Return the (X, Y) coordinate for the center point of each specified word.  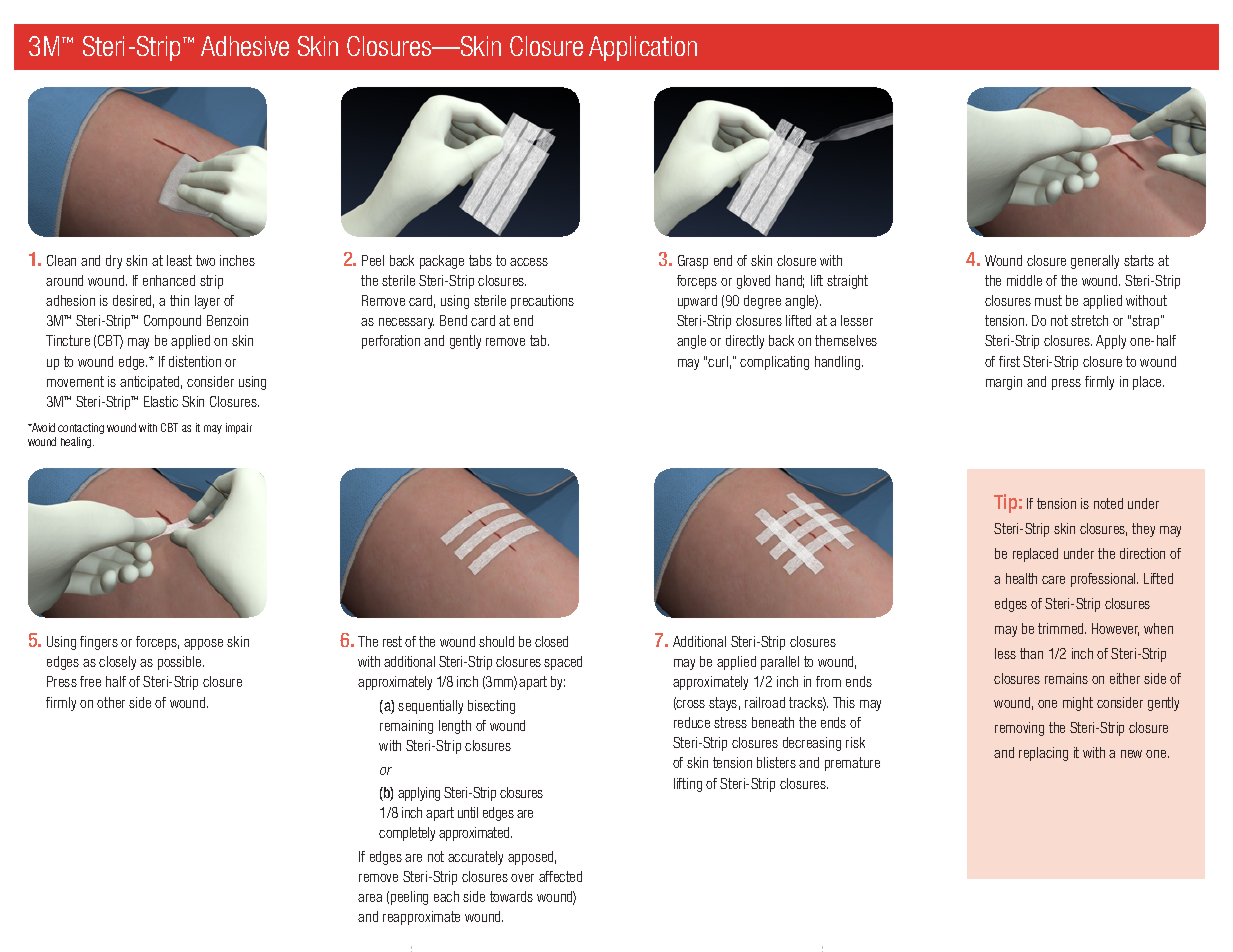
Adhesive (245, 46)
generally (1095, 262)
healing (77, 442)
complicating (774, 363)
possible (181, 663)
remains (1066, 678)
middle (1024, 280)
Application (643, 48)
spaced (563, 663)
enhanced (169, 280)
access (529, 262)
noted (1108, 503)
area (370, 898)
